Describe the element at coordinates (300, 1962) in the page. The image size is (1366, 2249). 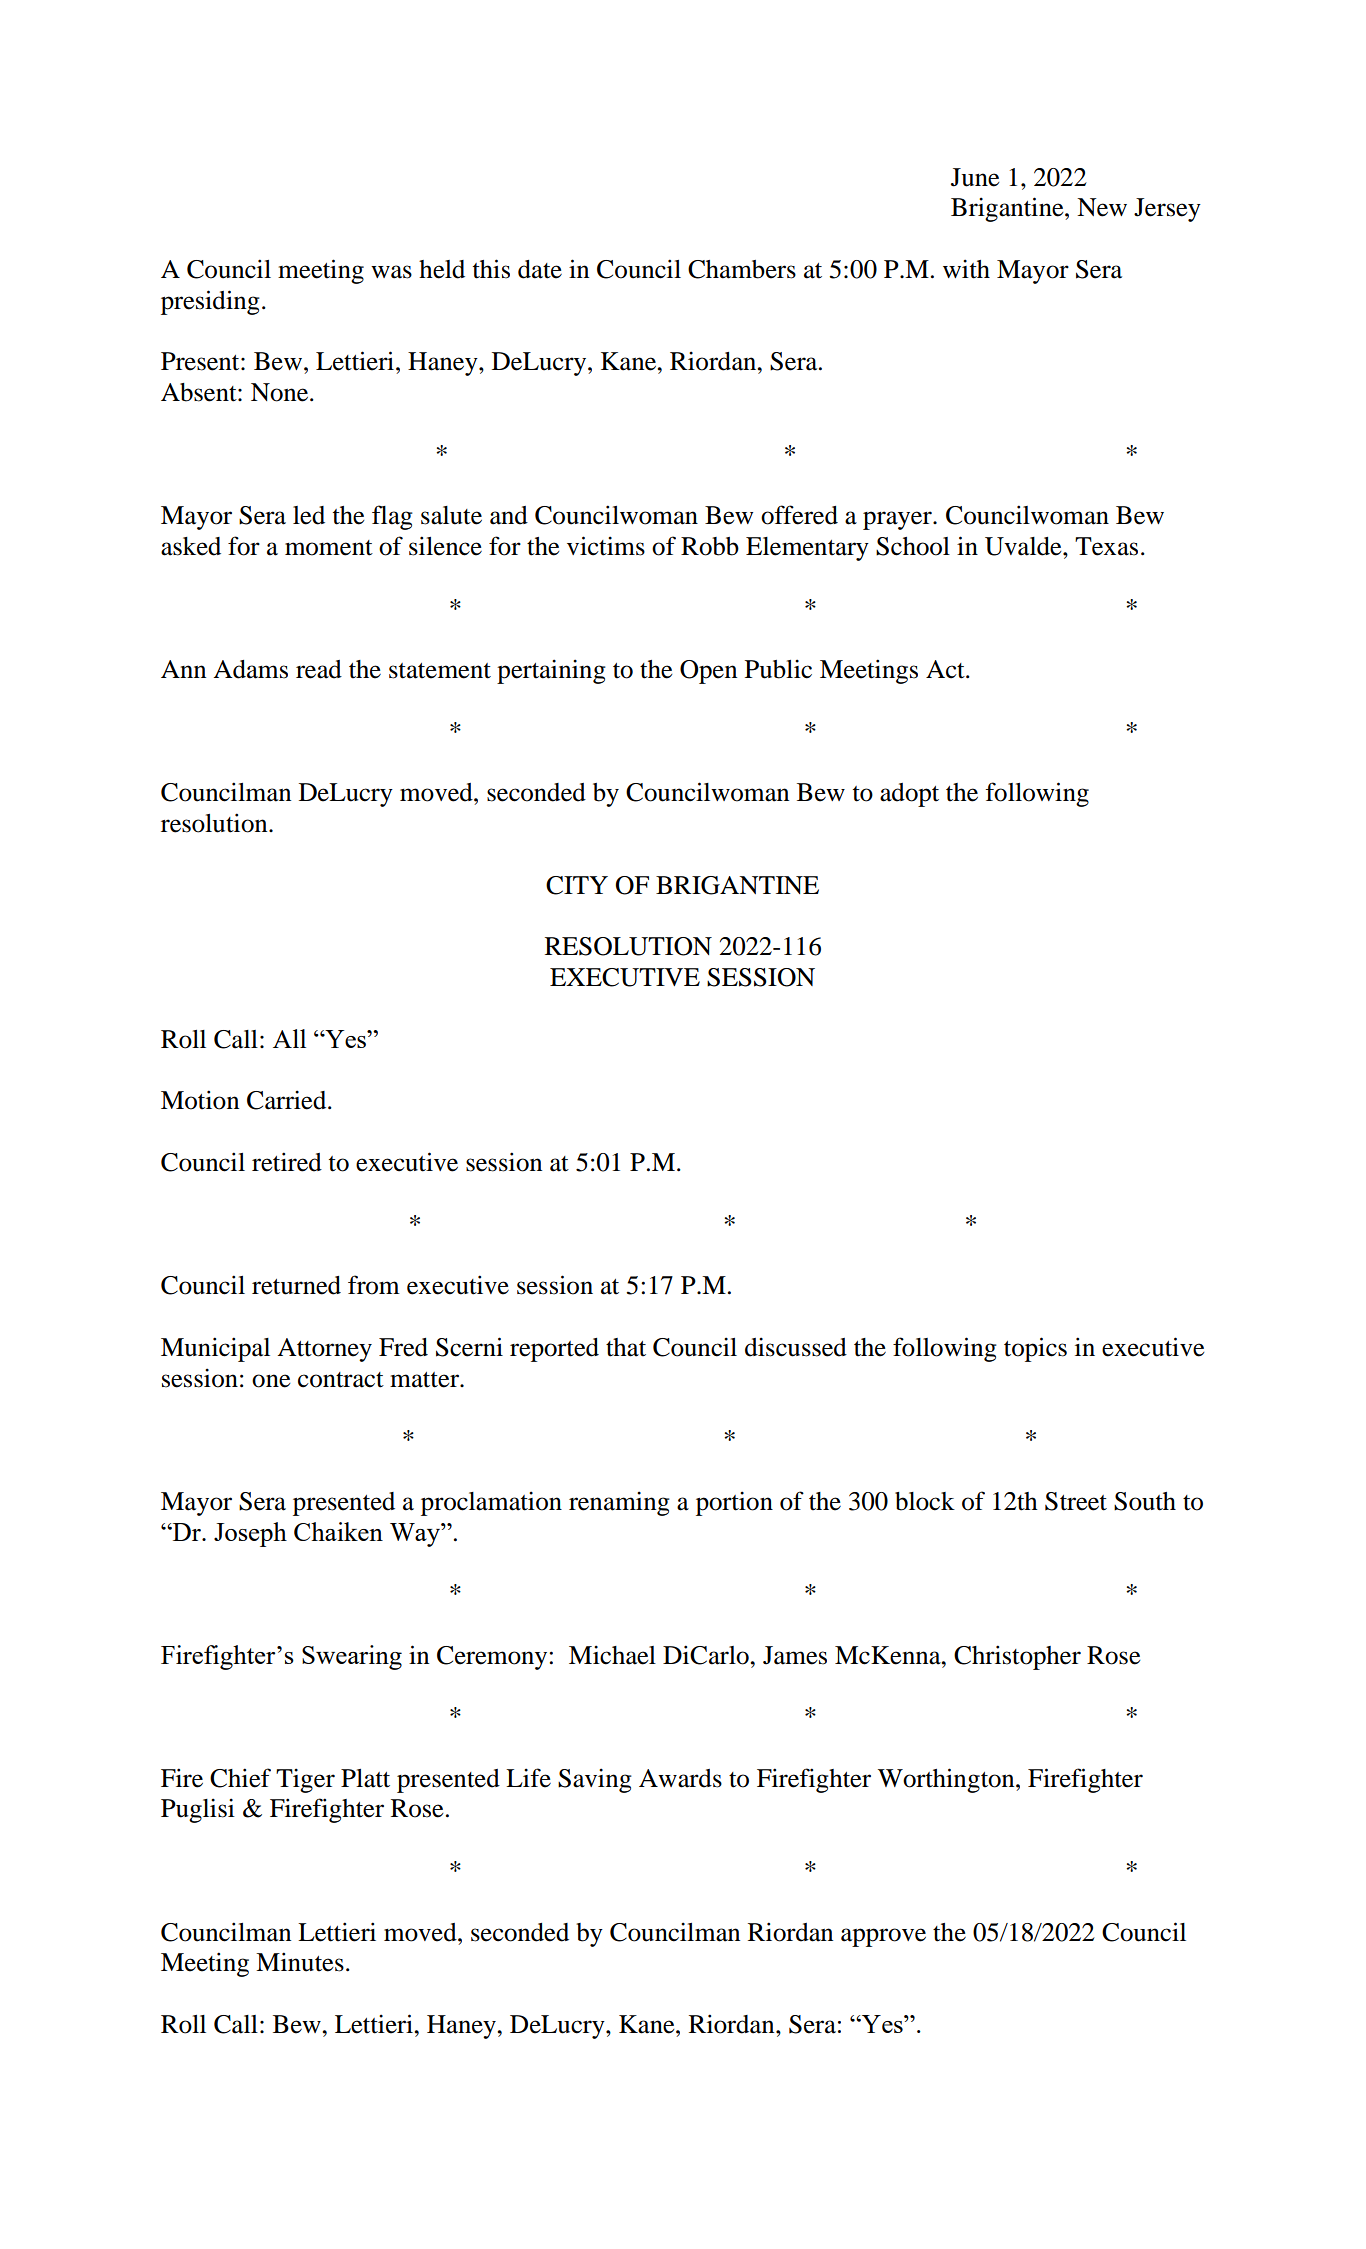
I see `Minutes` at that location.
